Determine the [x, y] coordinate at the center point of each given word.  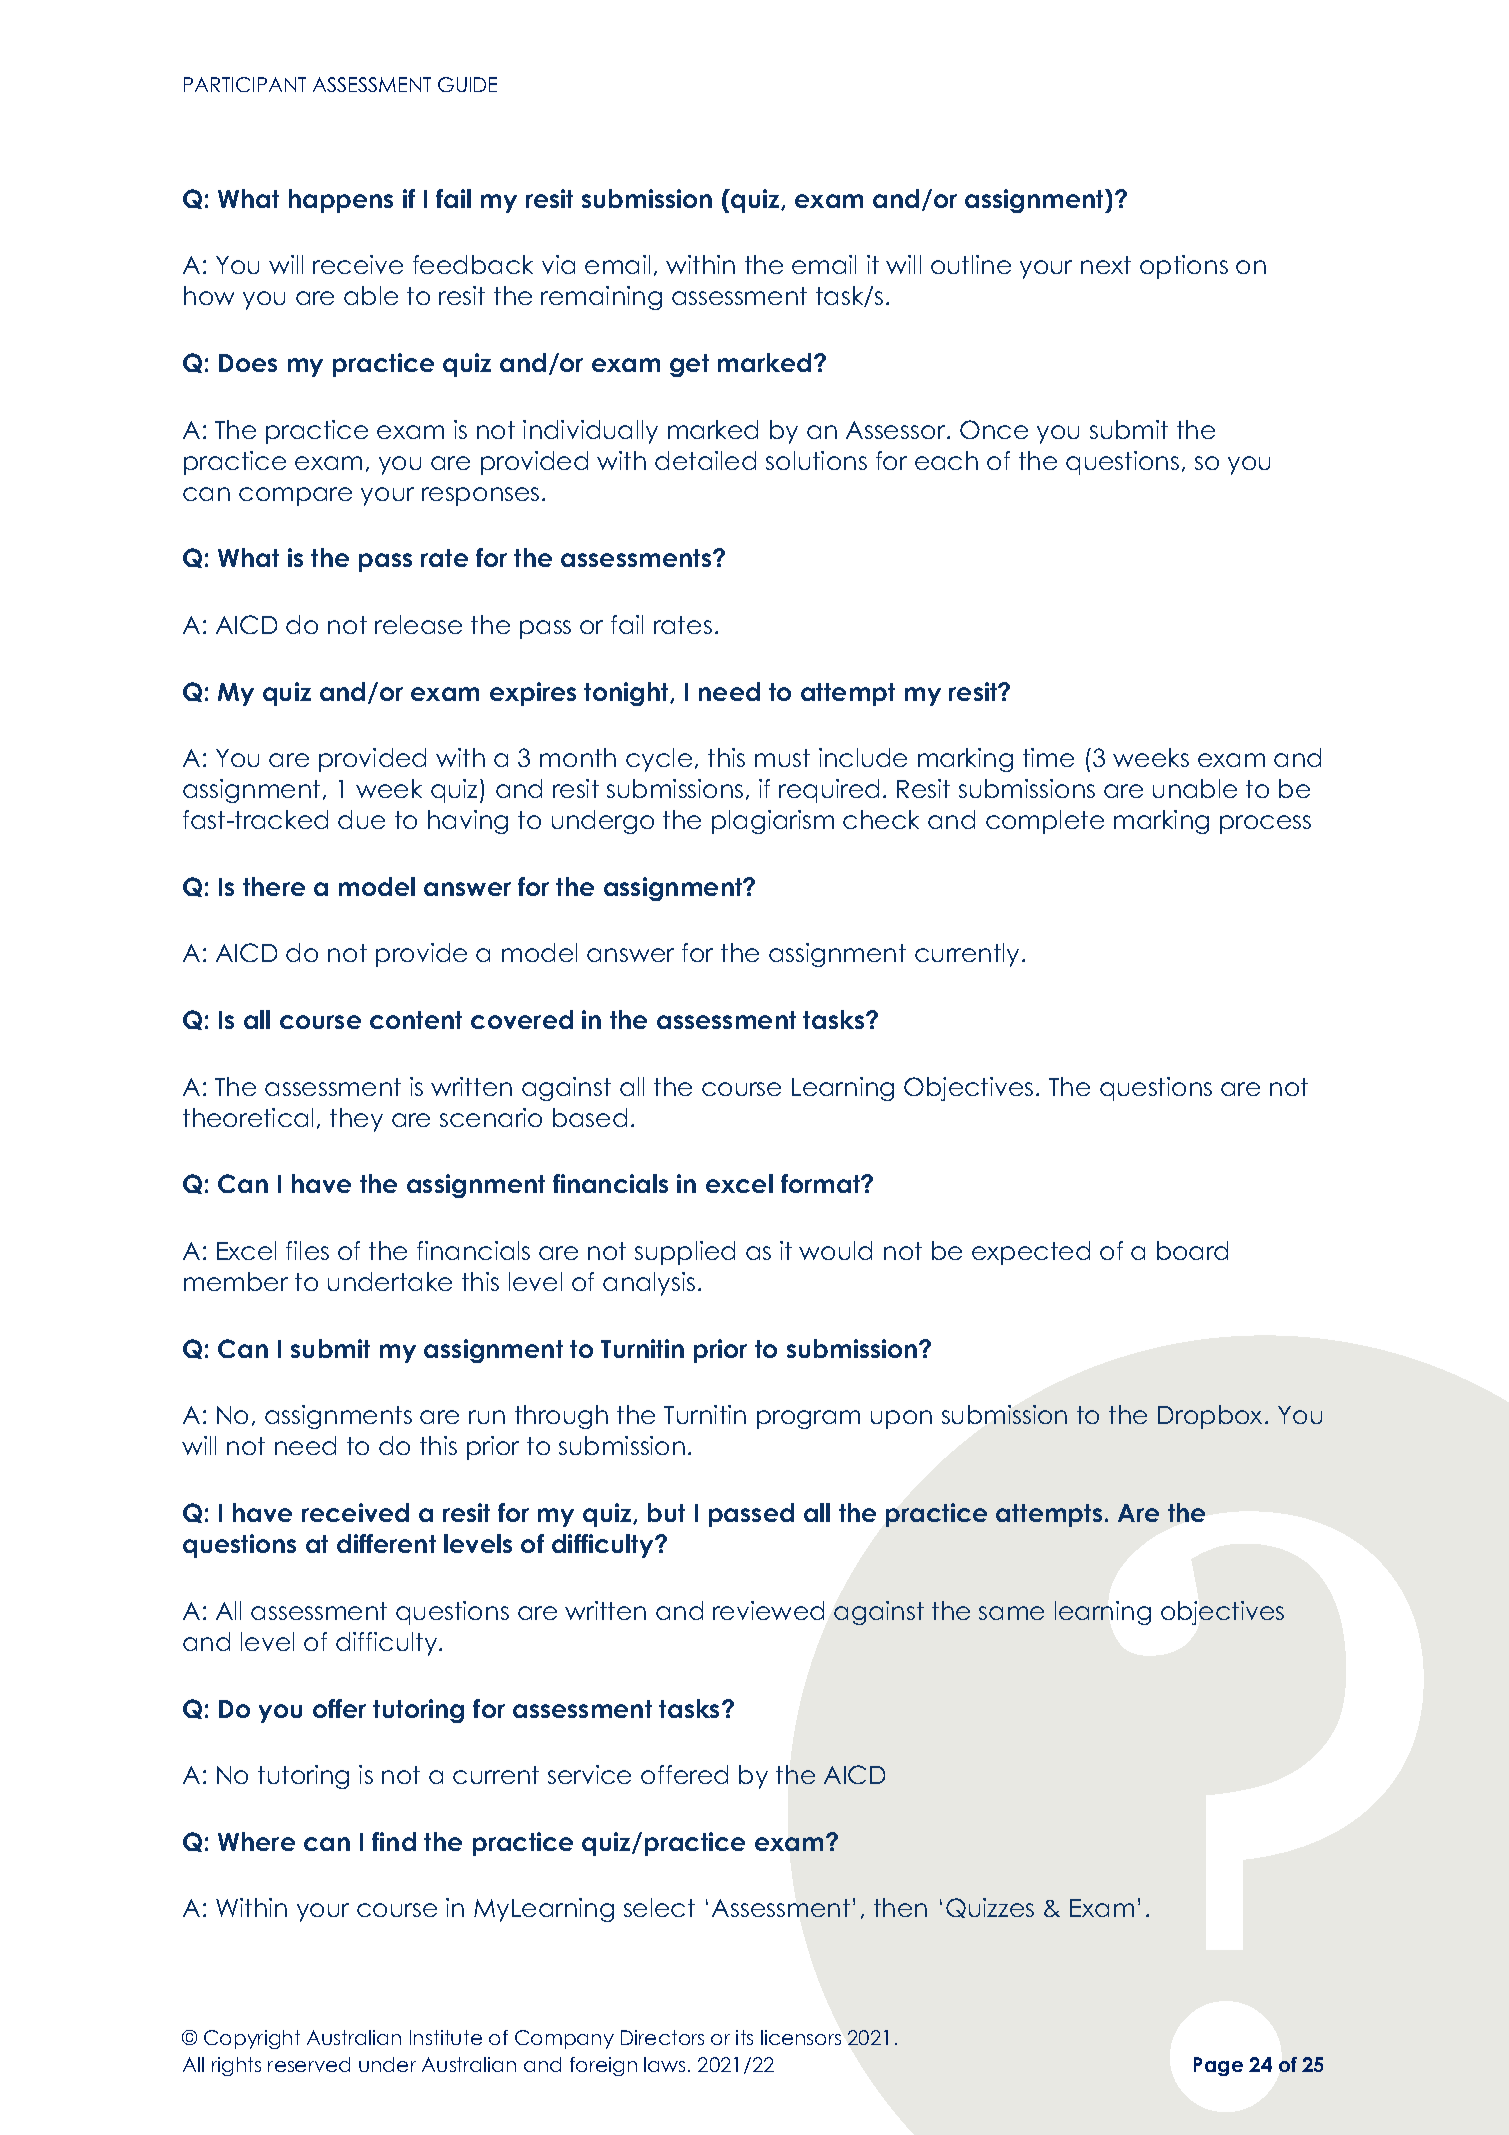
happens [341, 201]
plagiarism [773, 822]
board [1192, 1250]
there [274, 886]
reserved [309, 2064]
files [307, 1250]
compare [295, 496]
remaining [601, 298]
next [1106, 265]
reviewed [768, 1610]
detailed [705, 460]
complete [1045, 822]
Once [994, 429]
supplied [685, 1253]
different [386, 1543]
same [1011, 1613]
